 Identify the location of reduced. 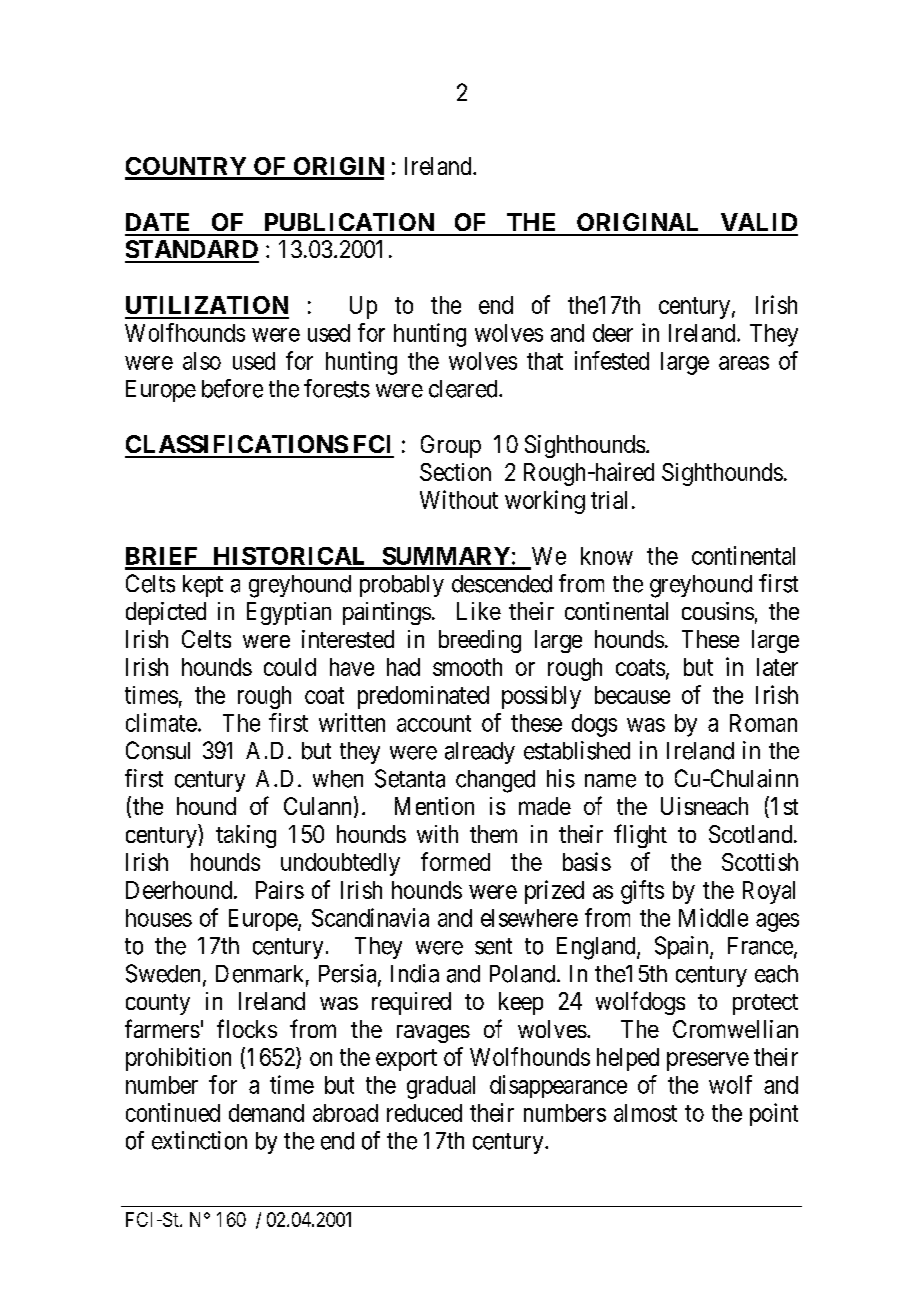
(424, 1113).
